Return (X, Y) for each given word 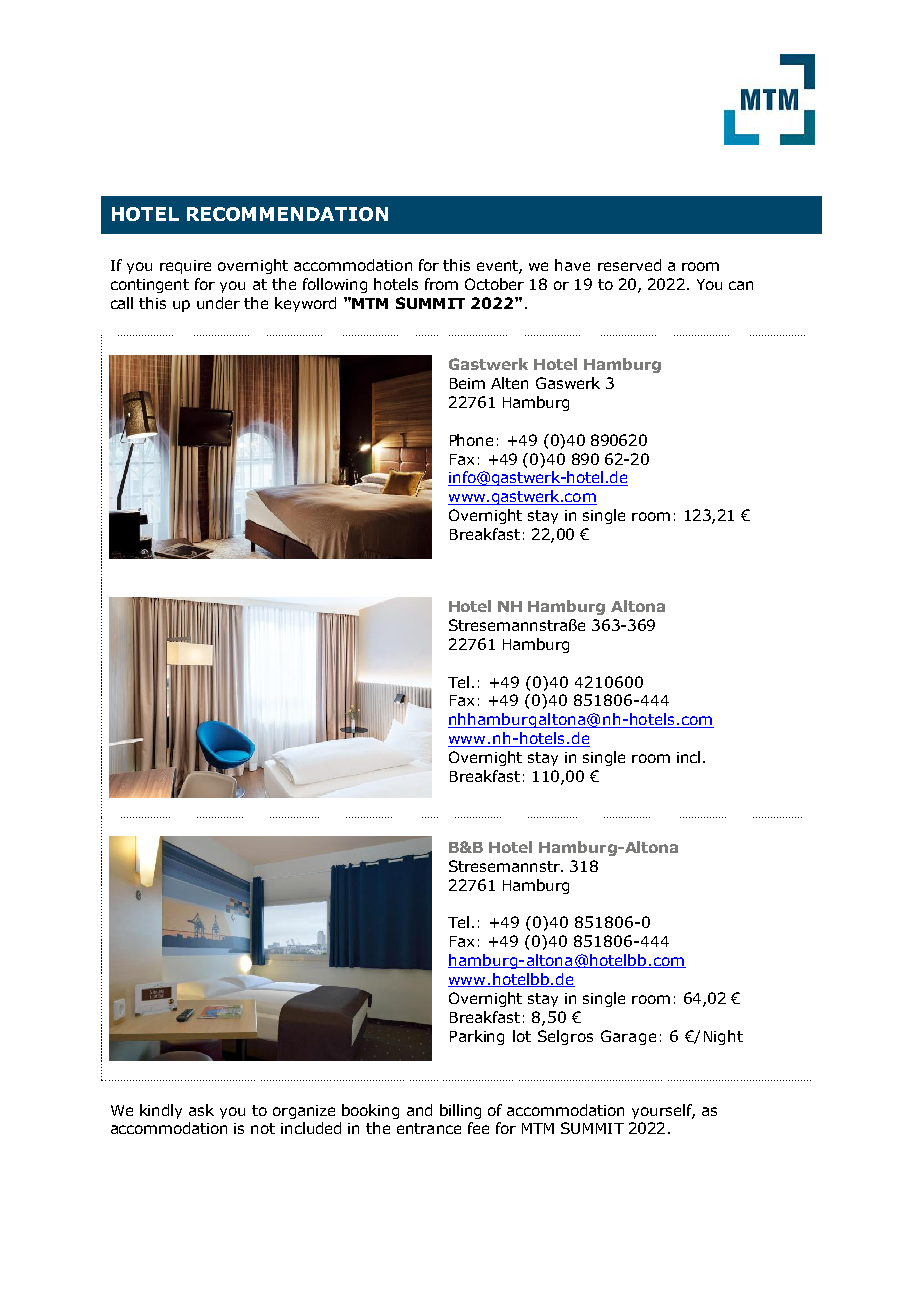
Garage (628, 1037)
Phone (471, 440)
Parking (477, 1037)
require (185, 267)
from (441, 284)
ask (201, 1110)
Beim (467, 383)
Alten (509, 383)
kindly (161, 1111)
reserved (629, 265)
